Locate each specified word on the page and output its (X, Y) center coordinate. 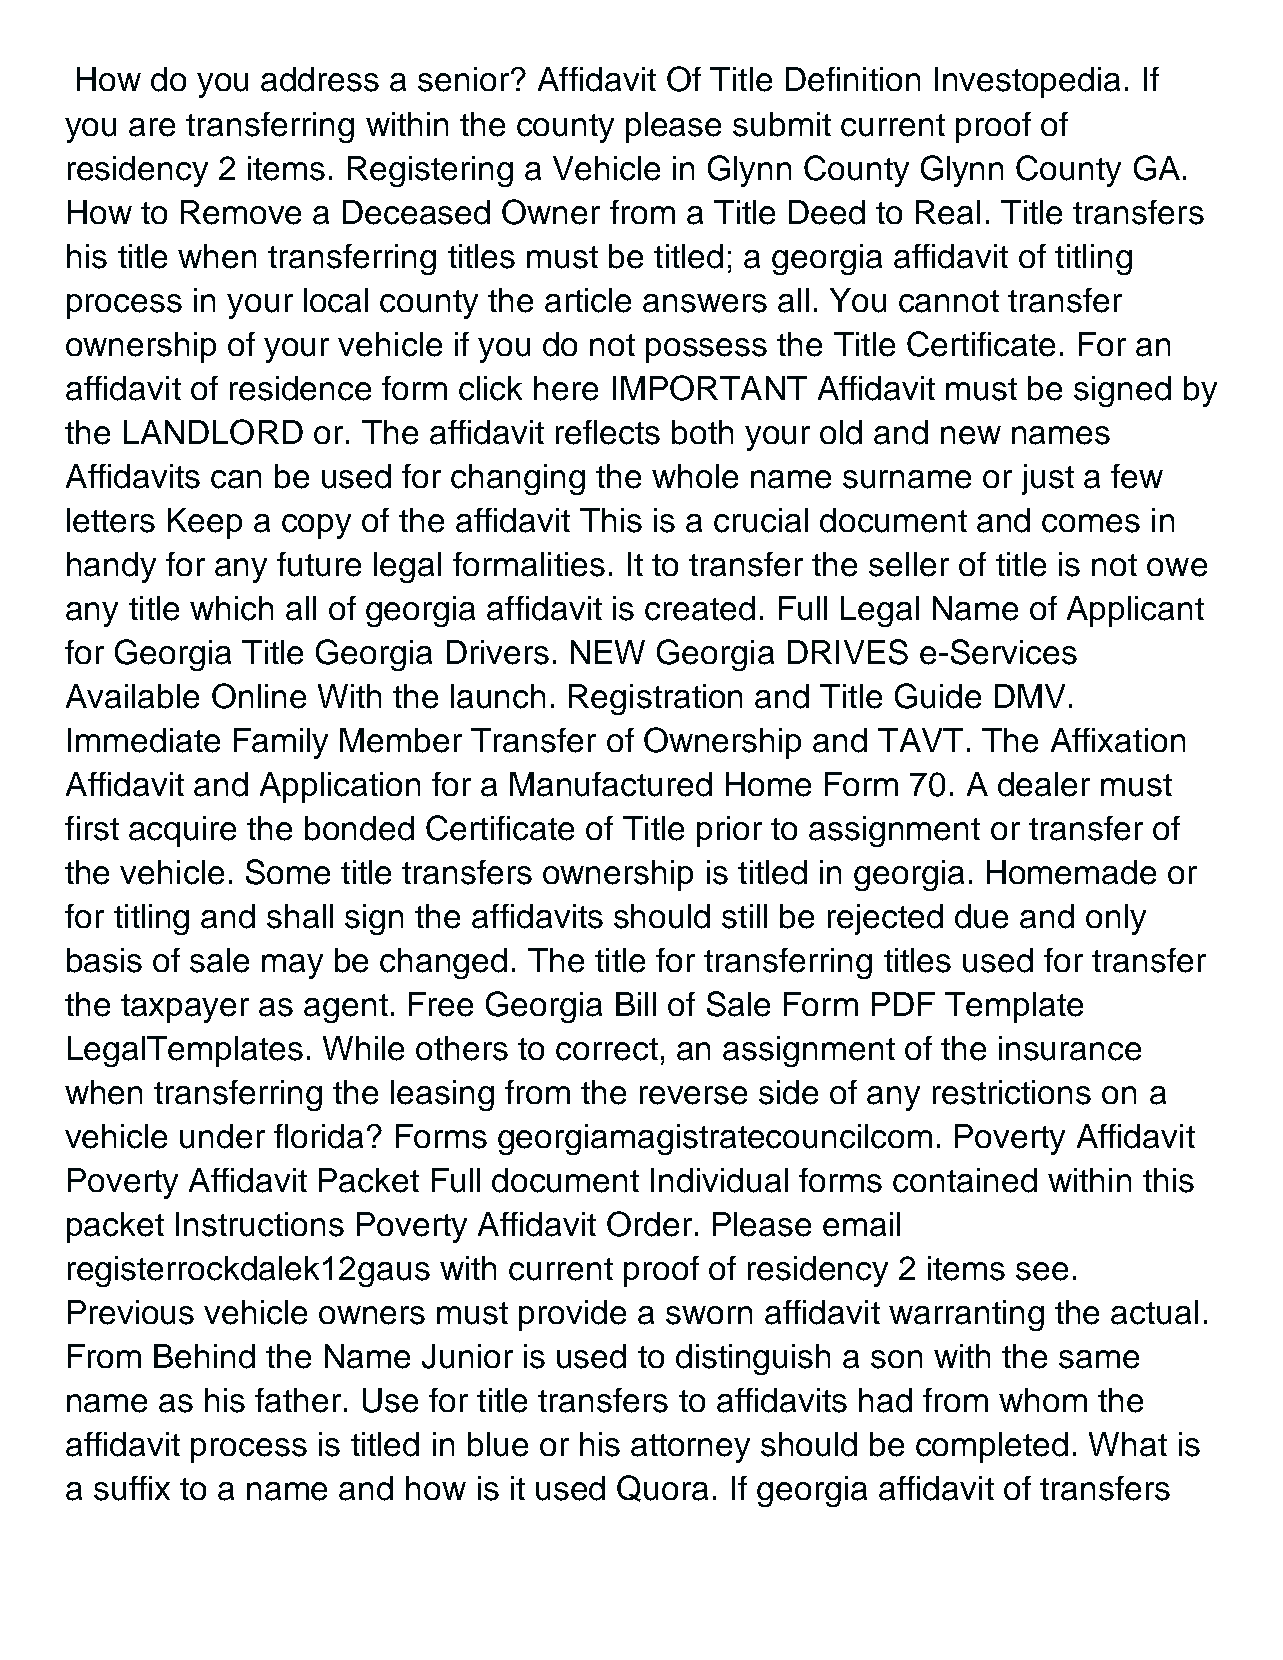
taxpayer (185, 1008)
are (152, 127)
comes (1091, 523)
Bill (636, 1004)
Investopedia (1027, 82)
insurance (1070, 1048)
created (700, 608)
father (298, 1400)
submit (782, 124)
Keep (205, 523)
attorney (690, 1448)
